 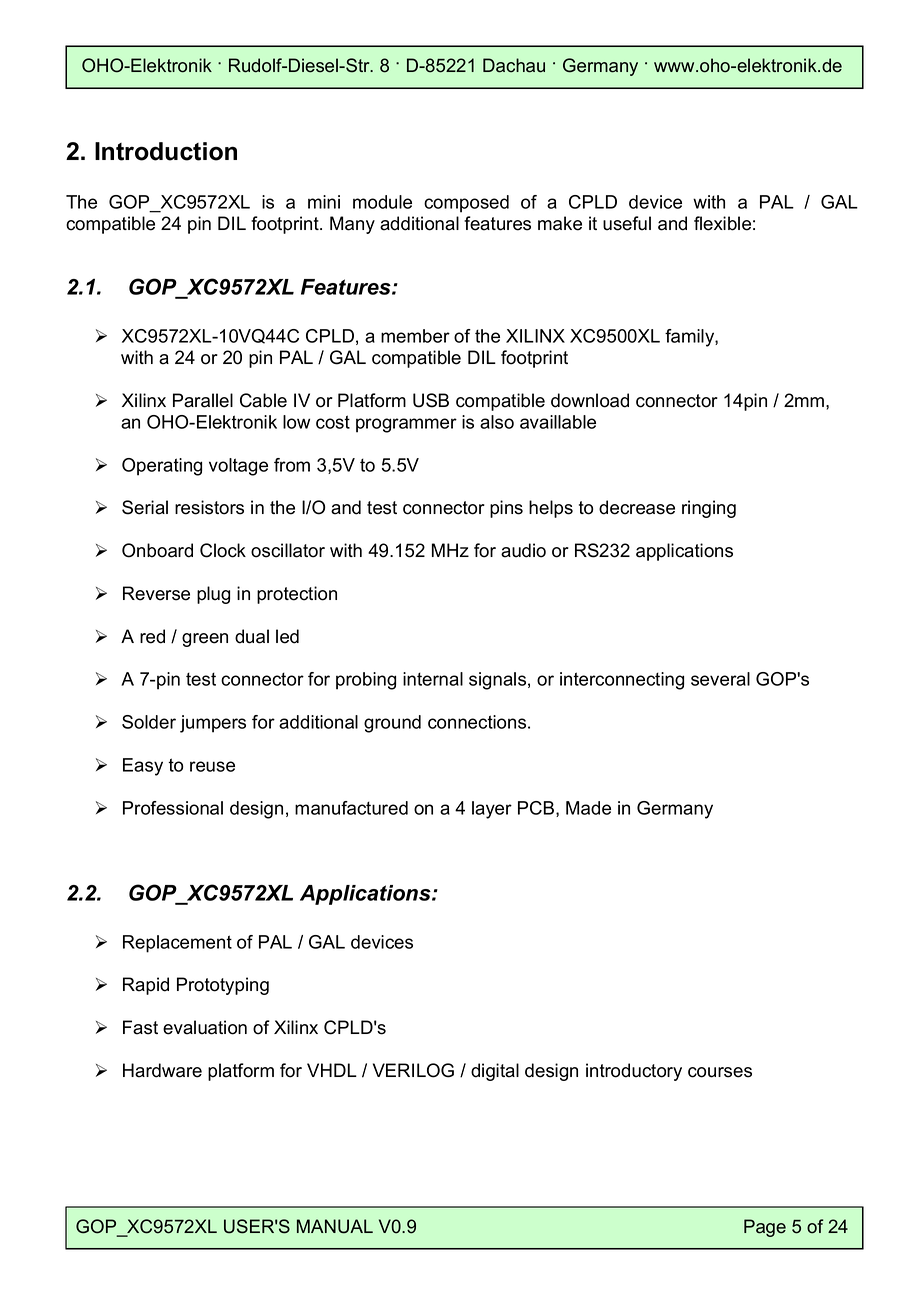 What do you see at coordinates (514, 65) in the image?
I see `Dachau` at bounding box center [514, 65].
